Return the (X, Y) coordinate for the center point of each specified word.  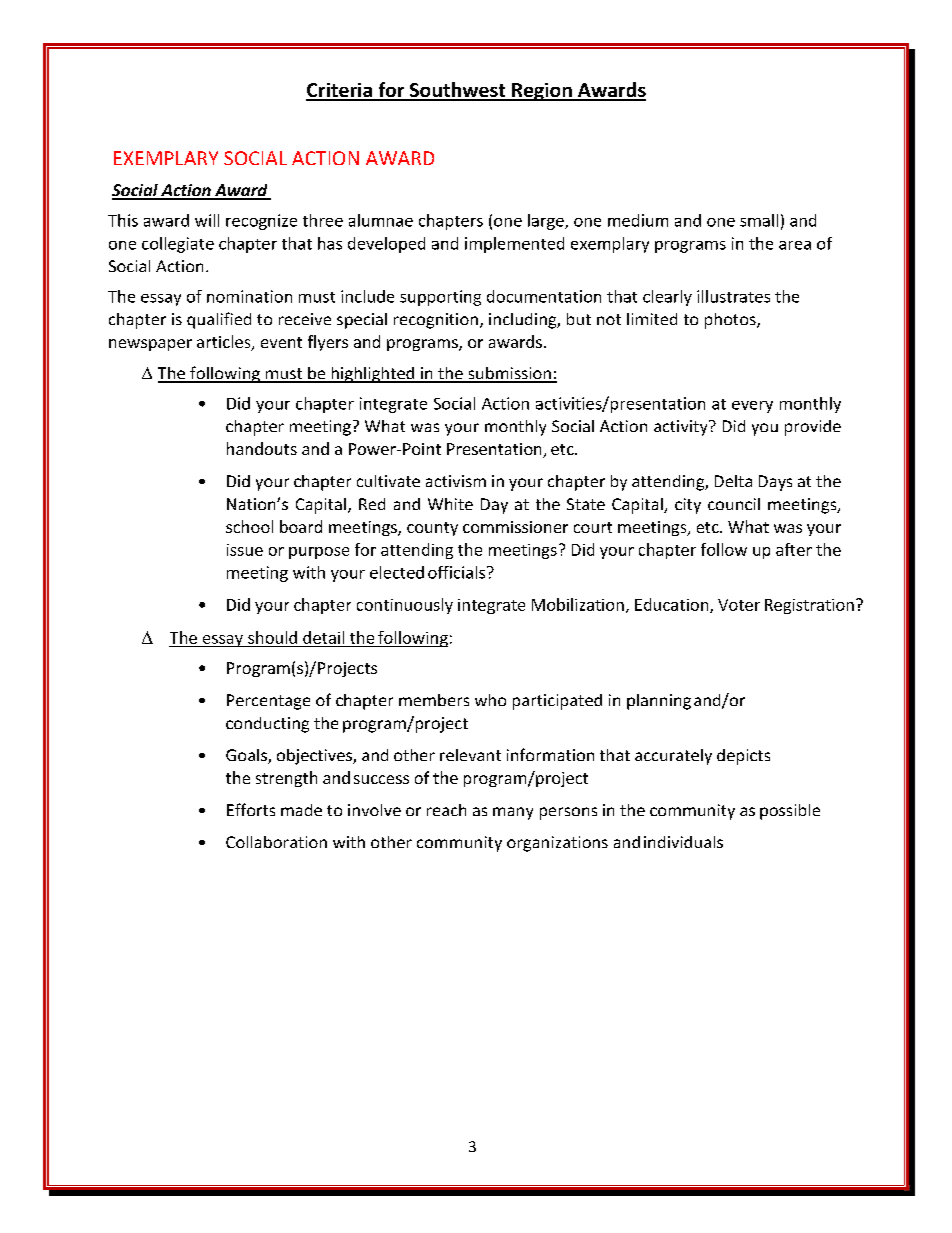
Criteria (340, 91)
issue (245, 550)
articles (225, 343)
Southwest (458, 91)
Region (542, 92)
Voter (739, 605)
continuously (405, 606)
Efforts (251, 809)
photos (731, 321)
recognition (436, 321)
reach (446, 810)
